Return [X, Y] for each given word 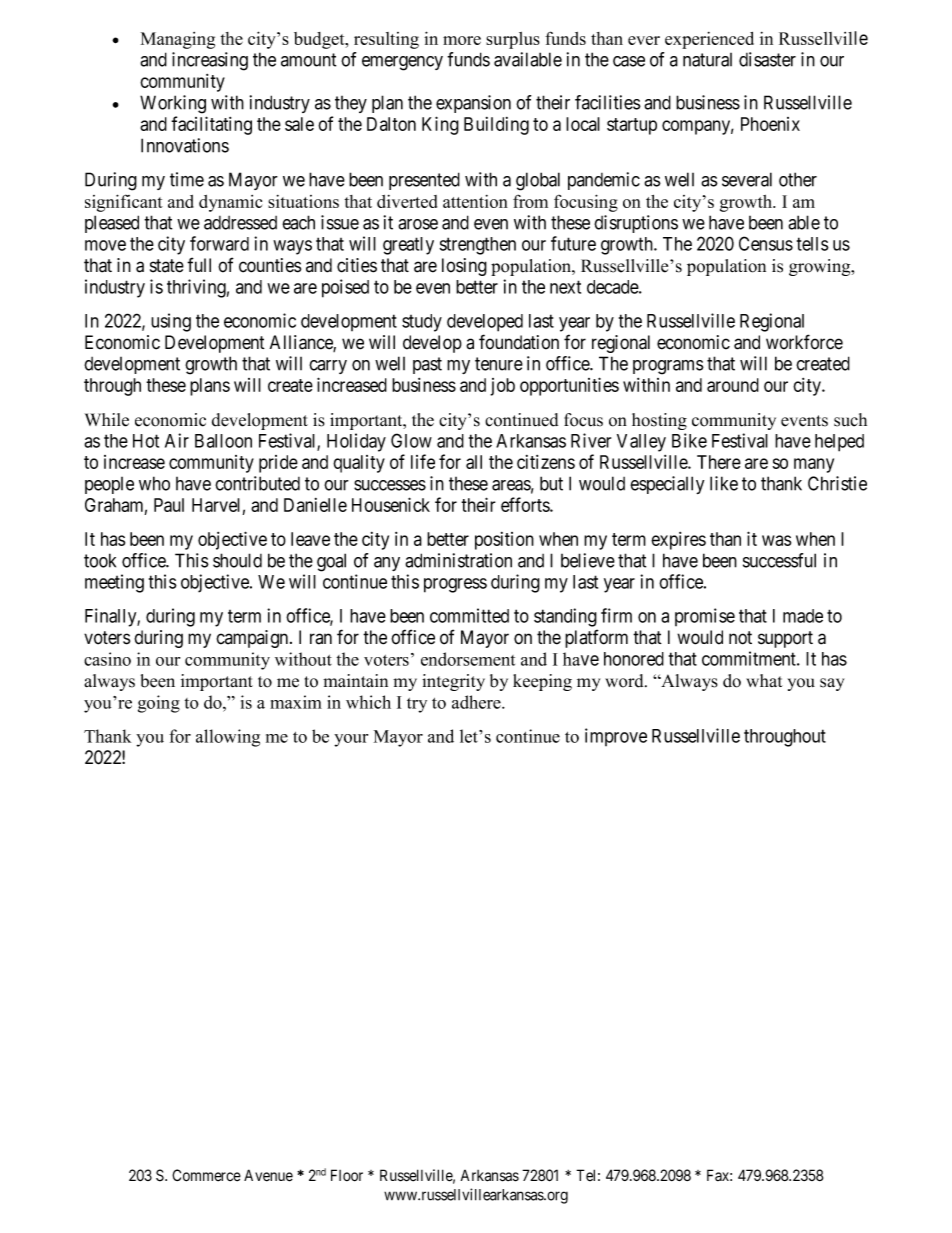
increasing [210, 61]
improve [616, 737]
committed [469, 615]
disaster [767, 59]
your [351, 740]
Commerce [206, 1175]
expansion [473, 104]
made [803, 616]
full [199, 264]
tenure [499, 364]
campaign [253, 639]
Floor [347, 1175]
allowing [228, 738]
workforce [804, 342]
